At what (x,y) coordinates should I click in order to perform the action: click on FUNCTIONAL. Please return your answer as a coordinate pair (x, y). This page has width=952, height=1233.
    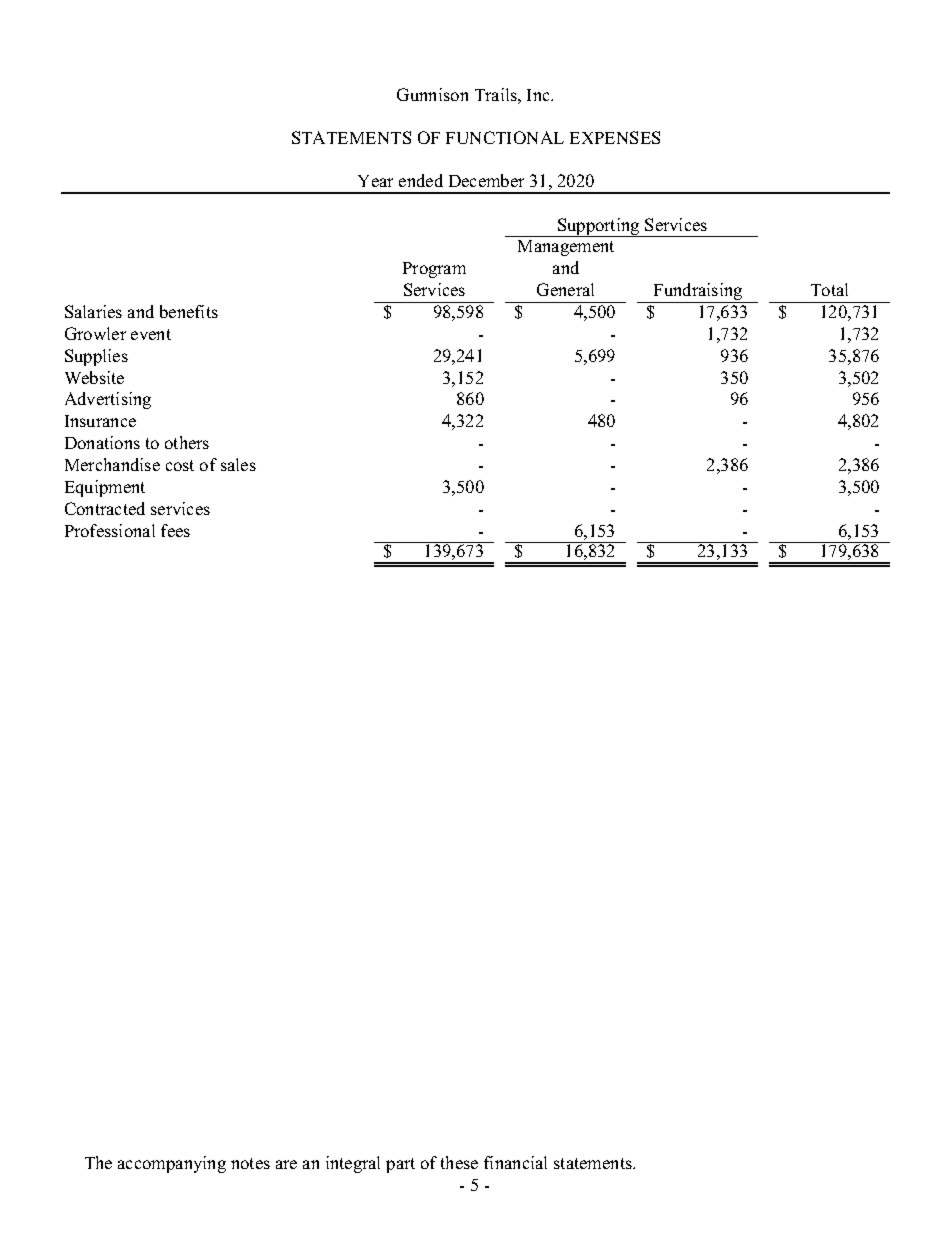
    Looking at the image, I should click on (505, 137).
